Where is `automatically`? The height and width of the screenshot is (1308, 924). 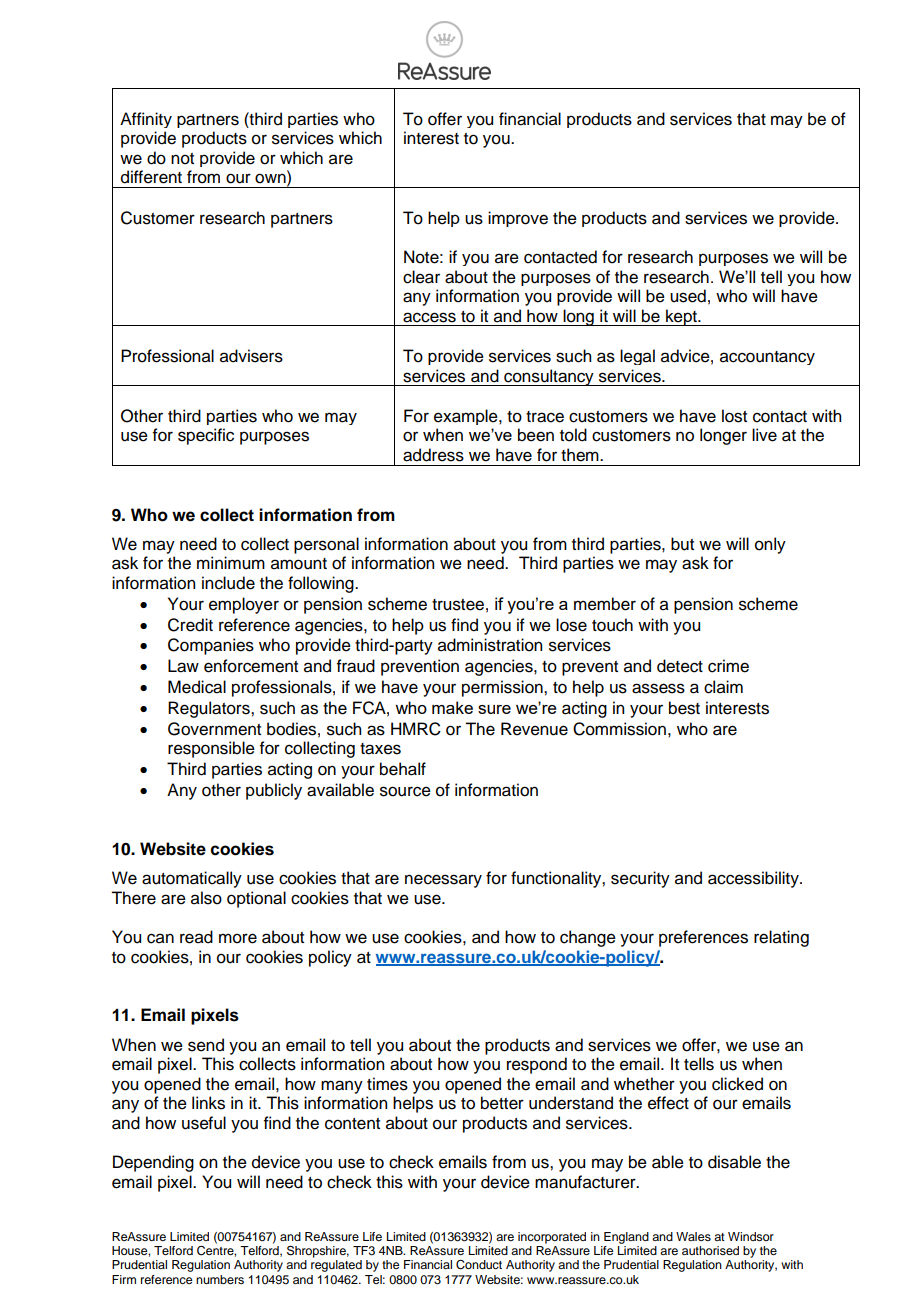
automatically is located at coordinates (192, 879).
